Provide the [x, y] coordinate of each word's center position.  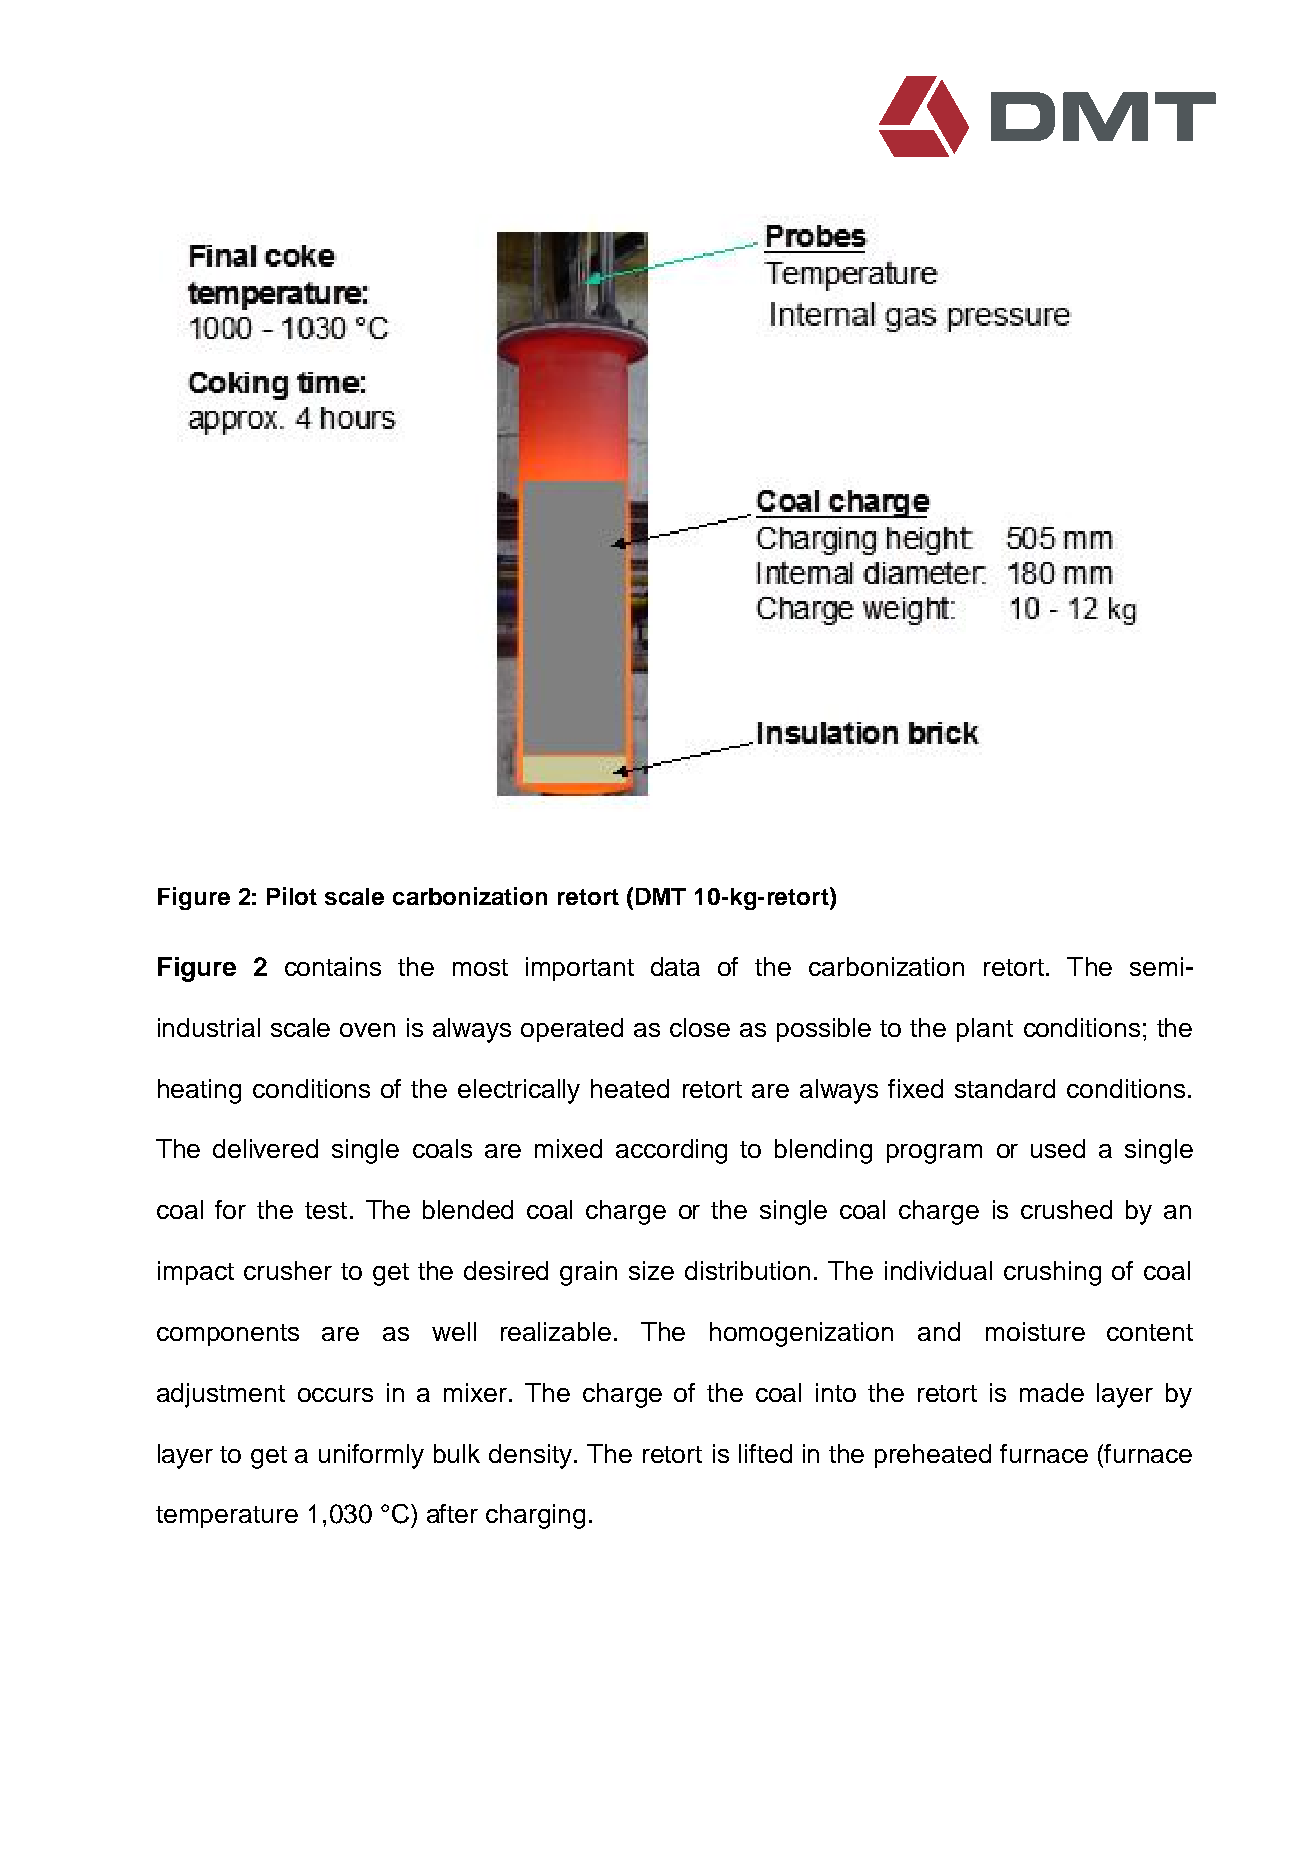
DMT [661, 896]
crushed [1066, 1209]
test [326, 1210]
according [671, 1151]
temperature [227, 1517]
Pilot [292, 896]
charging [535, 1516]
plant [985, 1030]
